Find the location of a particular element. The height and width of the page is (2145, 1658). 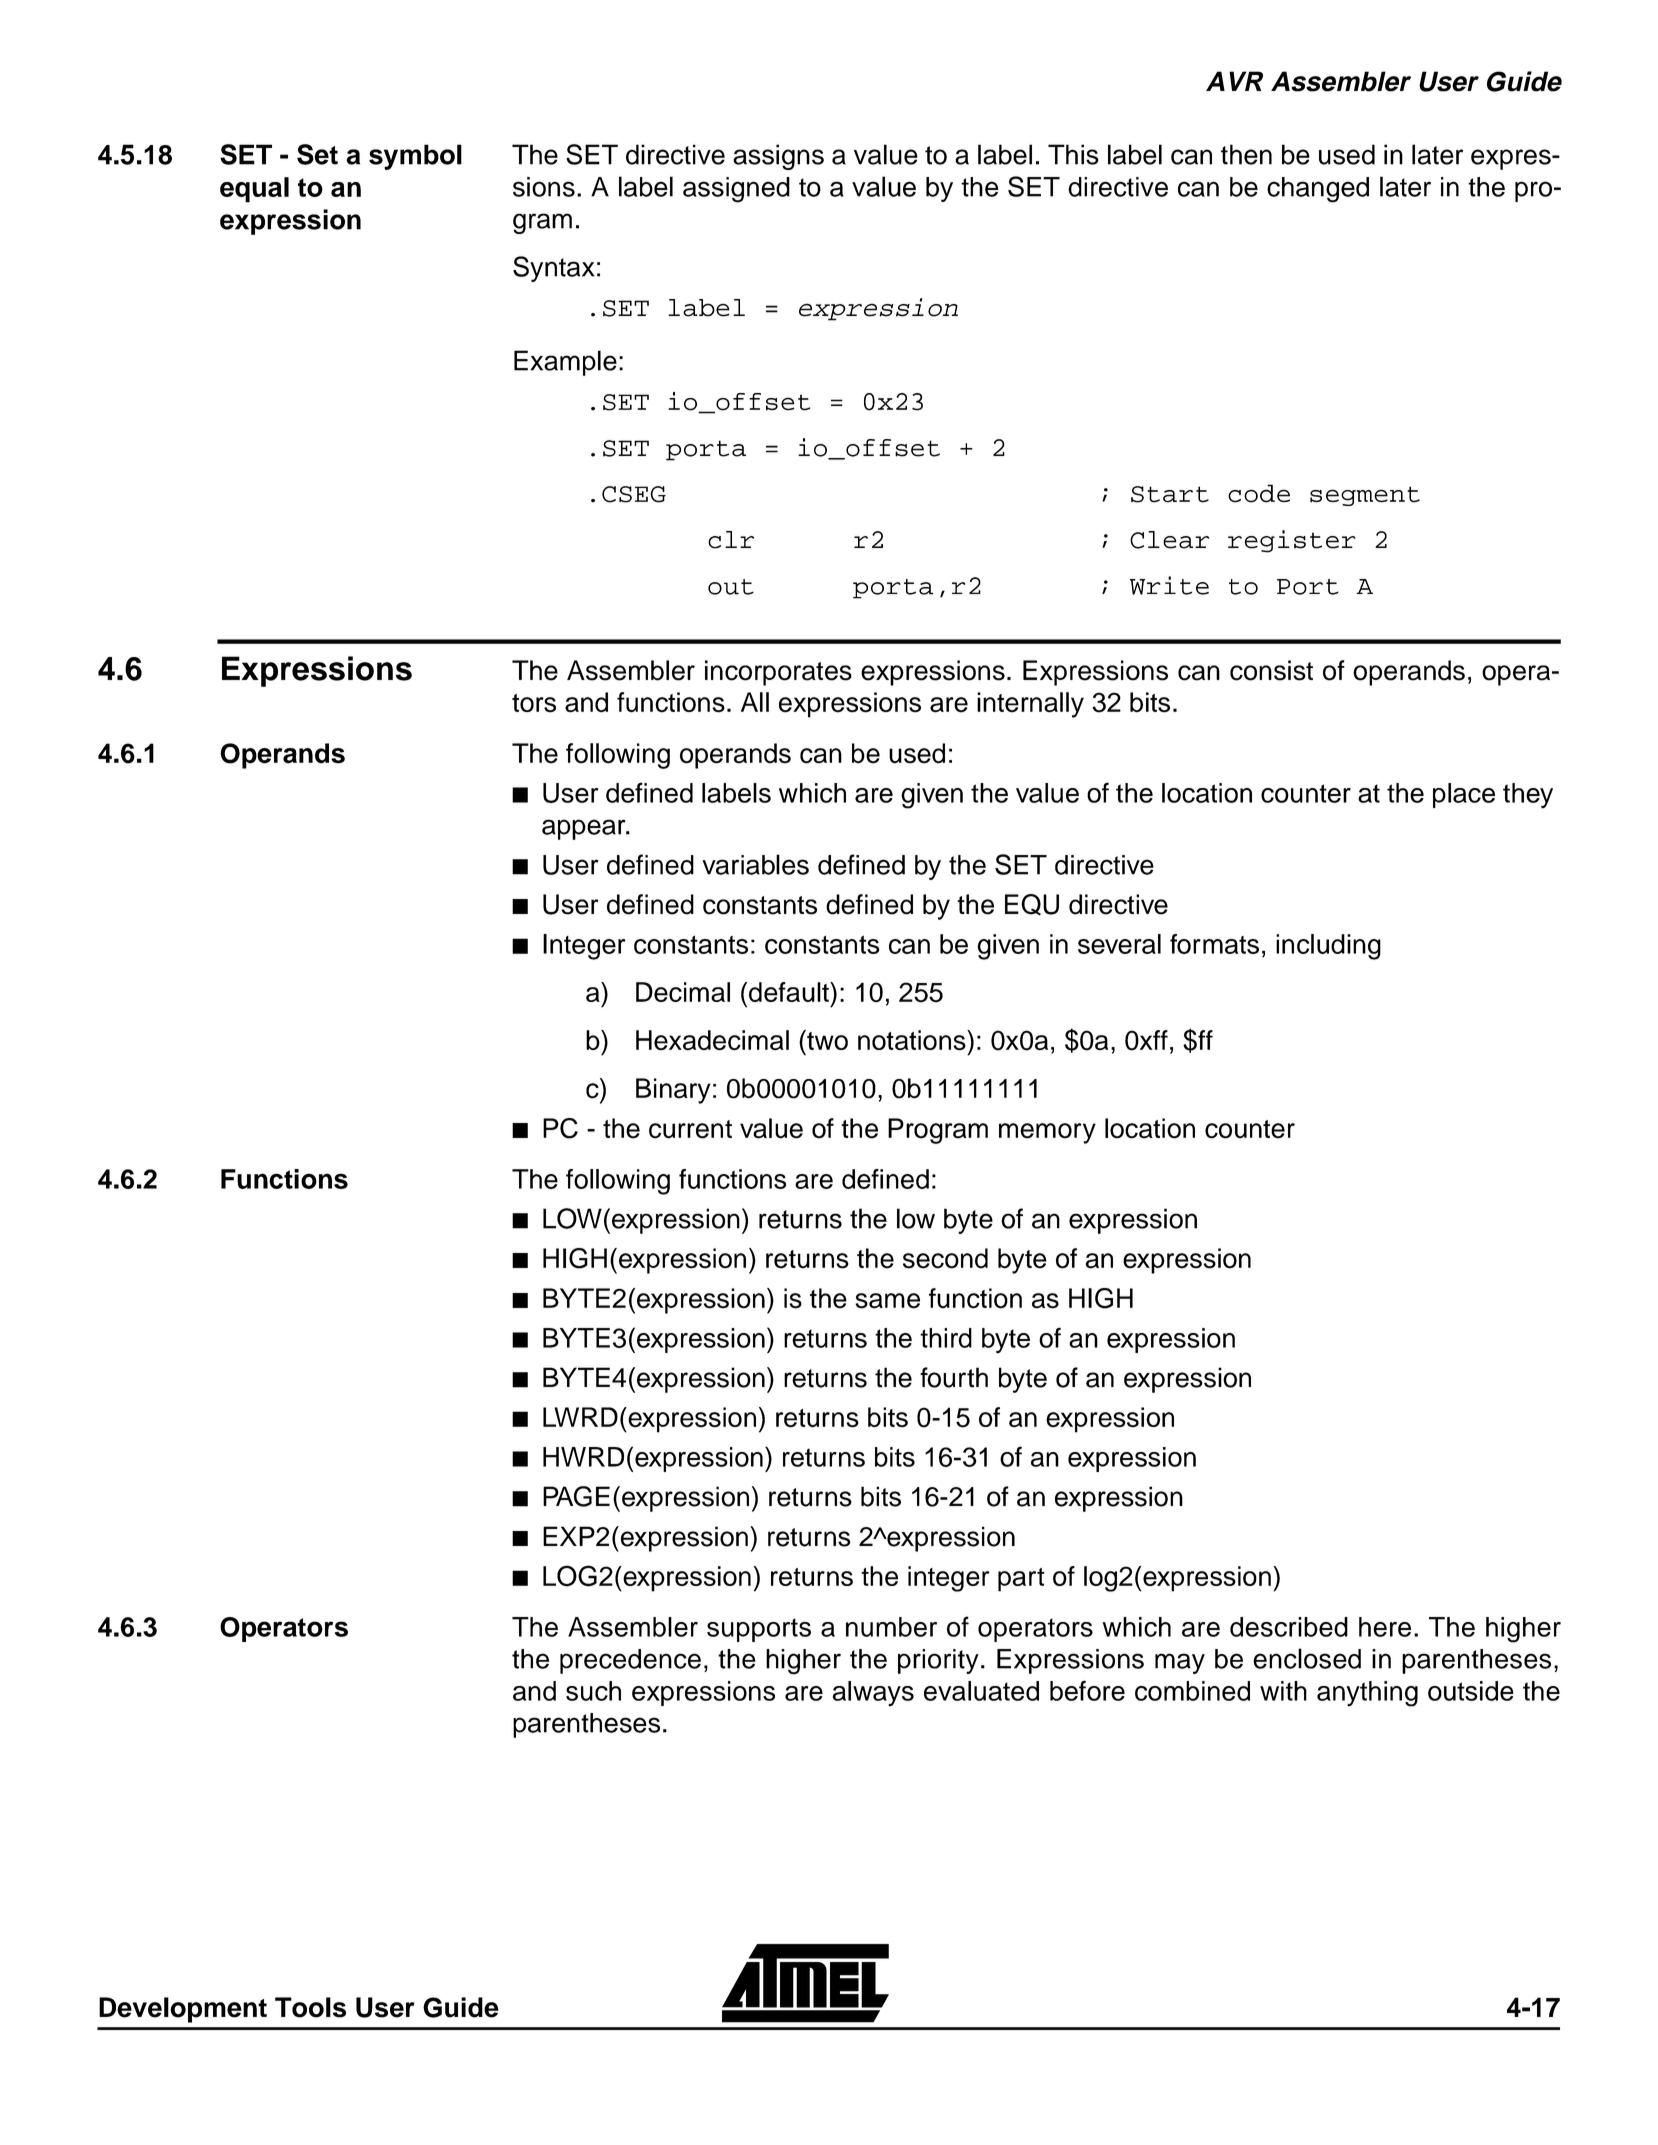

here is located at coordinates (1385, 1627).
